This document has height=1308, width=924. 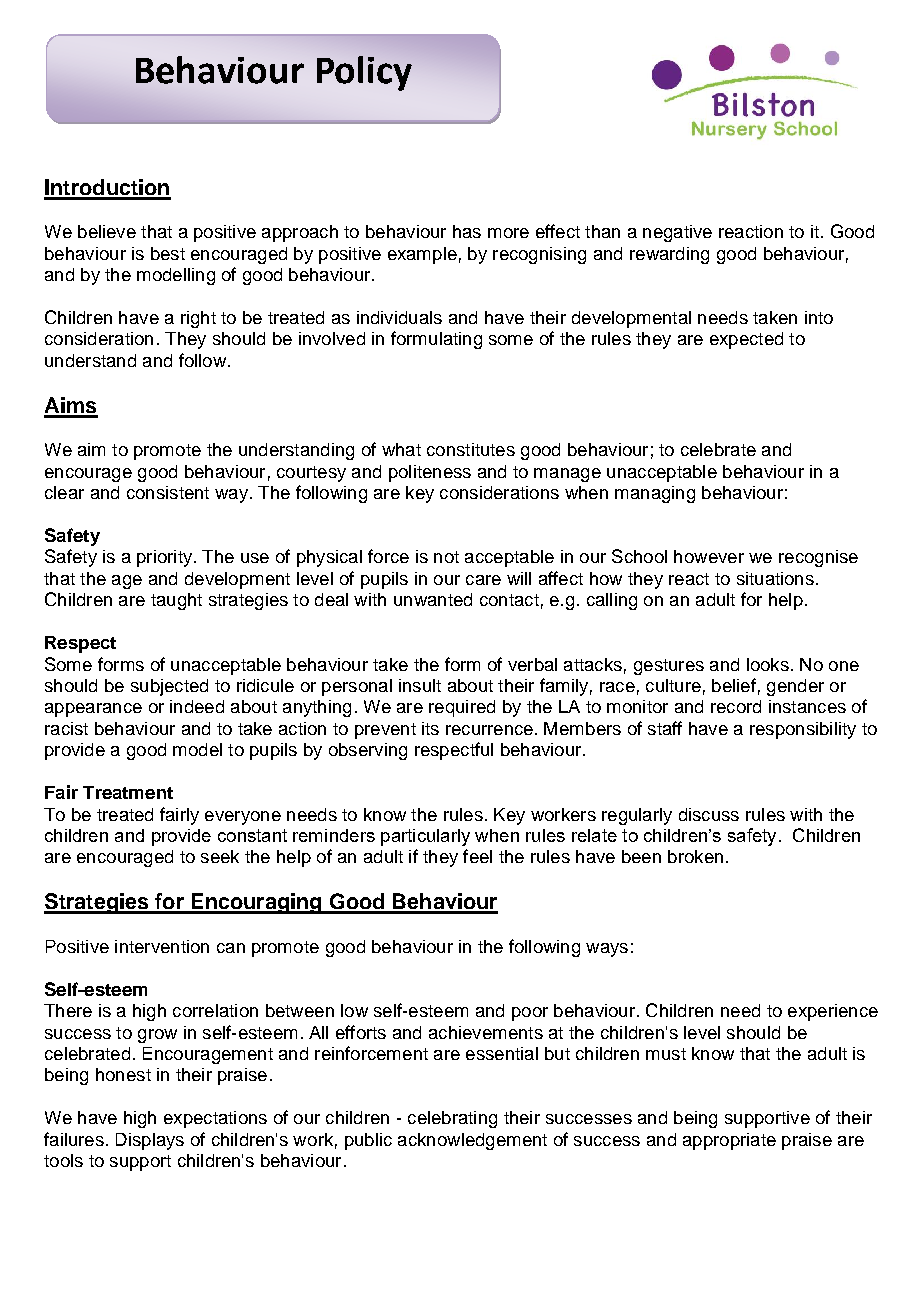 What do you see at coordinates (677, 233) in the document?
I see `negative` at bounding box center [677, 233].
